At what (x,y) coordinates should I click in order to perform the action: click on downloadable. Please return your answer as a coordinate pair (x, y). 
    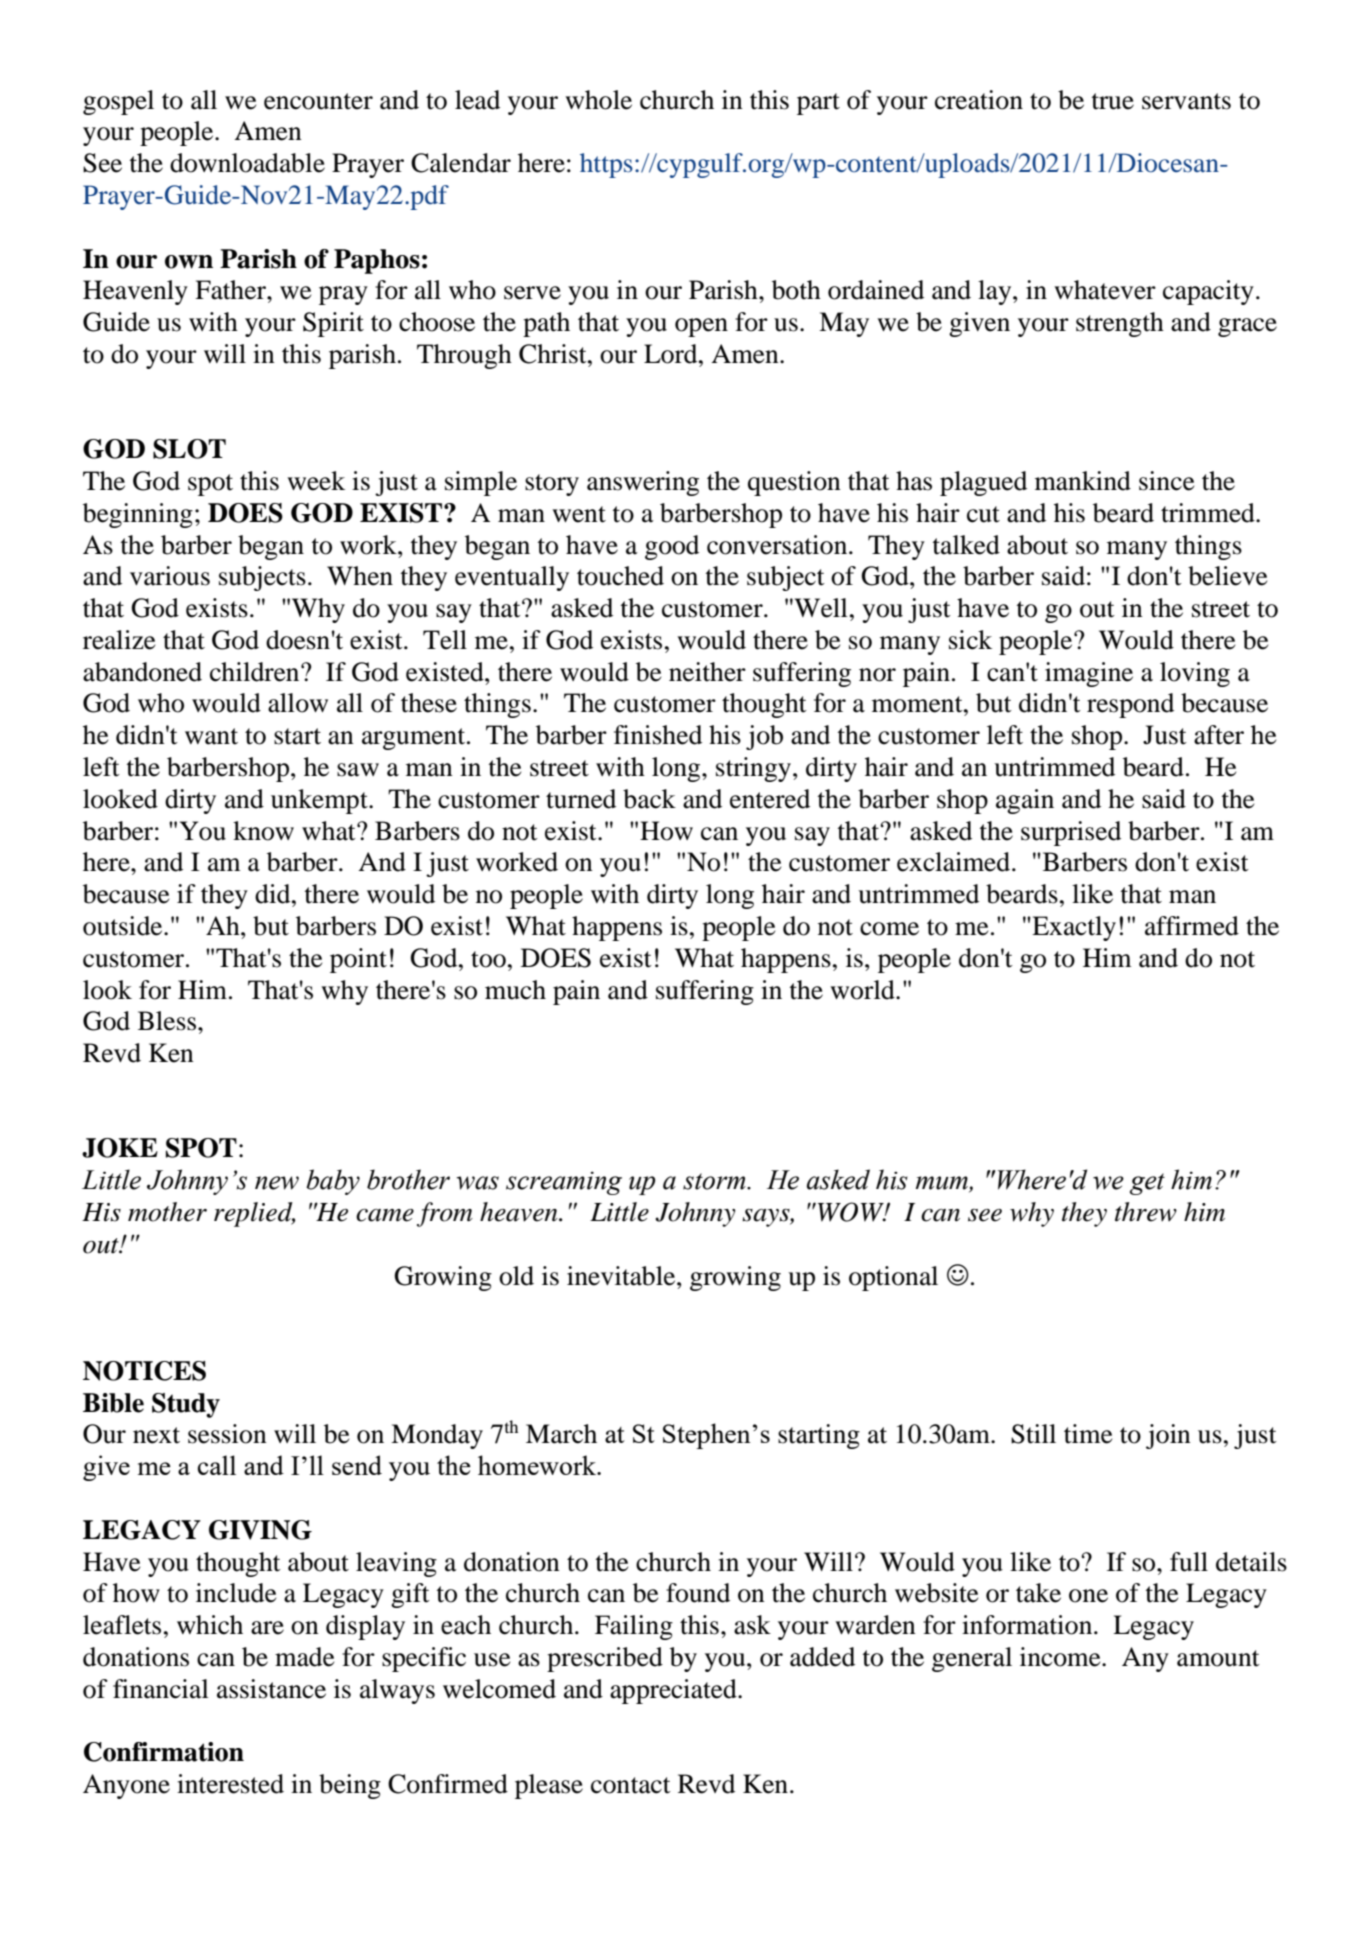
    Looking at the image, I should click on (247, 163).
